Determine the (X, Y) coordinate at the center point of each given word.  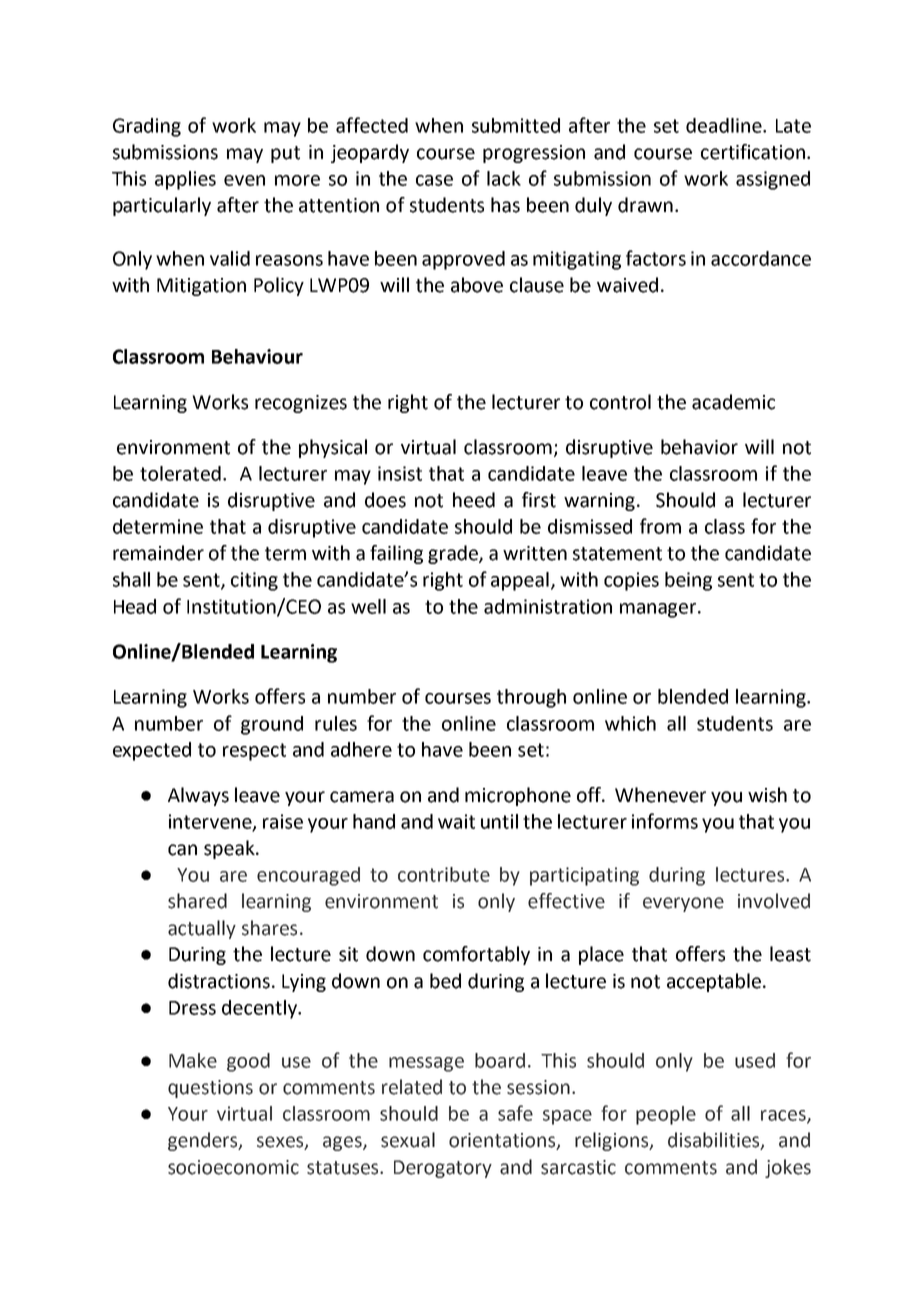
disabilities (715, 1141)
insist (400, 473)
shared (197, 901)
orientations (503, 1141)
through (531, 698)
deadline (725, 125)
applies (185, 180)
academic (733, 402)
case (434, 180)
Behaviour (257, 356)
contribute (444, 874)
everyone (683, 904)
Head (135, 606)
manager (659, 610)
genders (204, 1141)
